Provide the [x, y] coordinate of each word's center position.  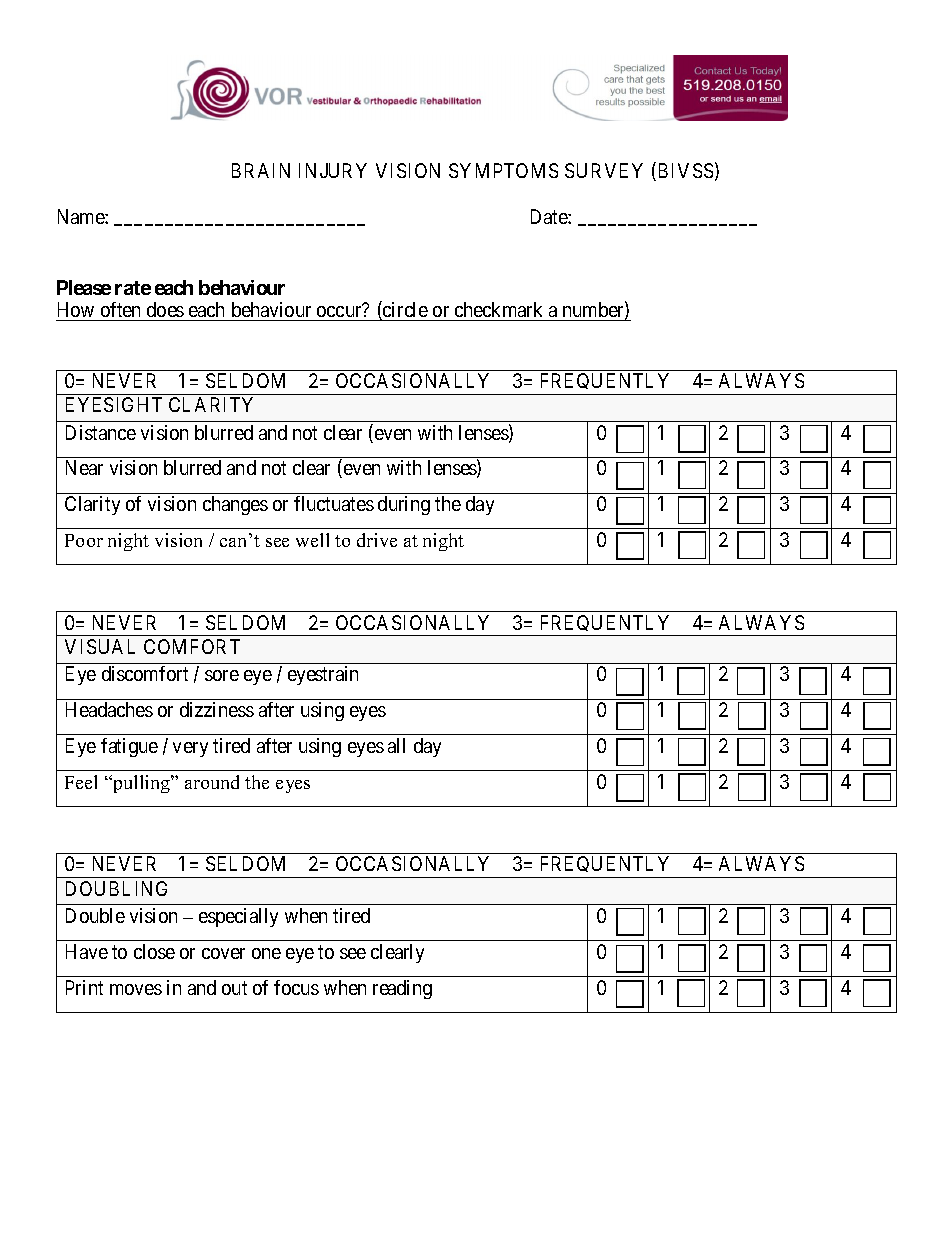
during [404, 505]
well [312, 540]
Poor [84, 540]
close [154, 951]
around [212, 782]
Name [82, 216]
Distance [101, 432]
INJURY [333, 170]
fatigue [129, 747]
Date [550, 216]
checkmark [499, 311]
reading [402, 989]
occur [339, 313]
